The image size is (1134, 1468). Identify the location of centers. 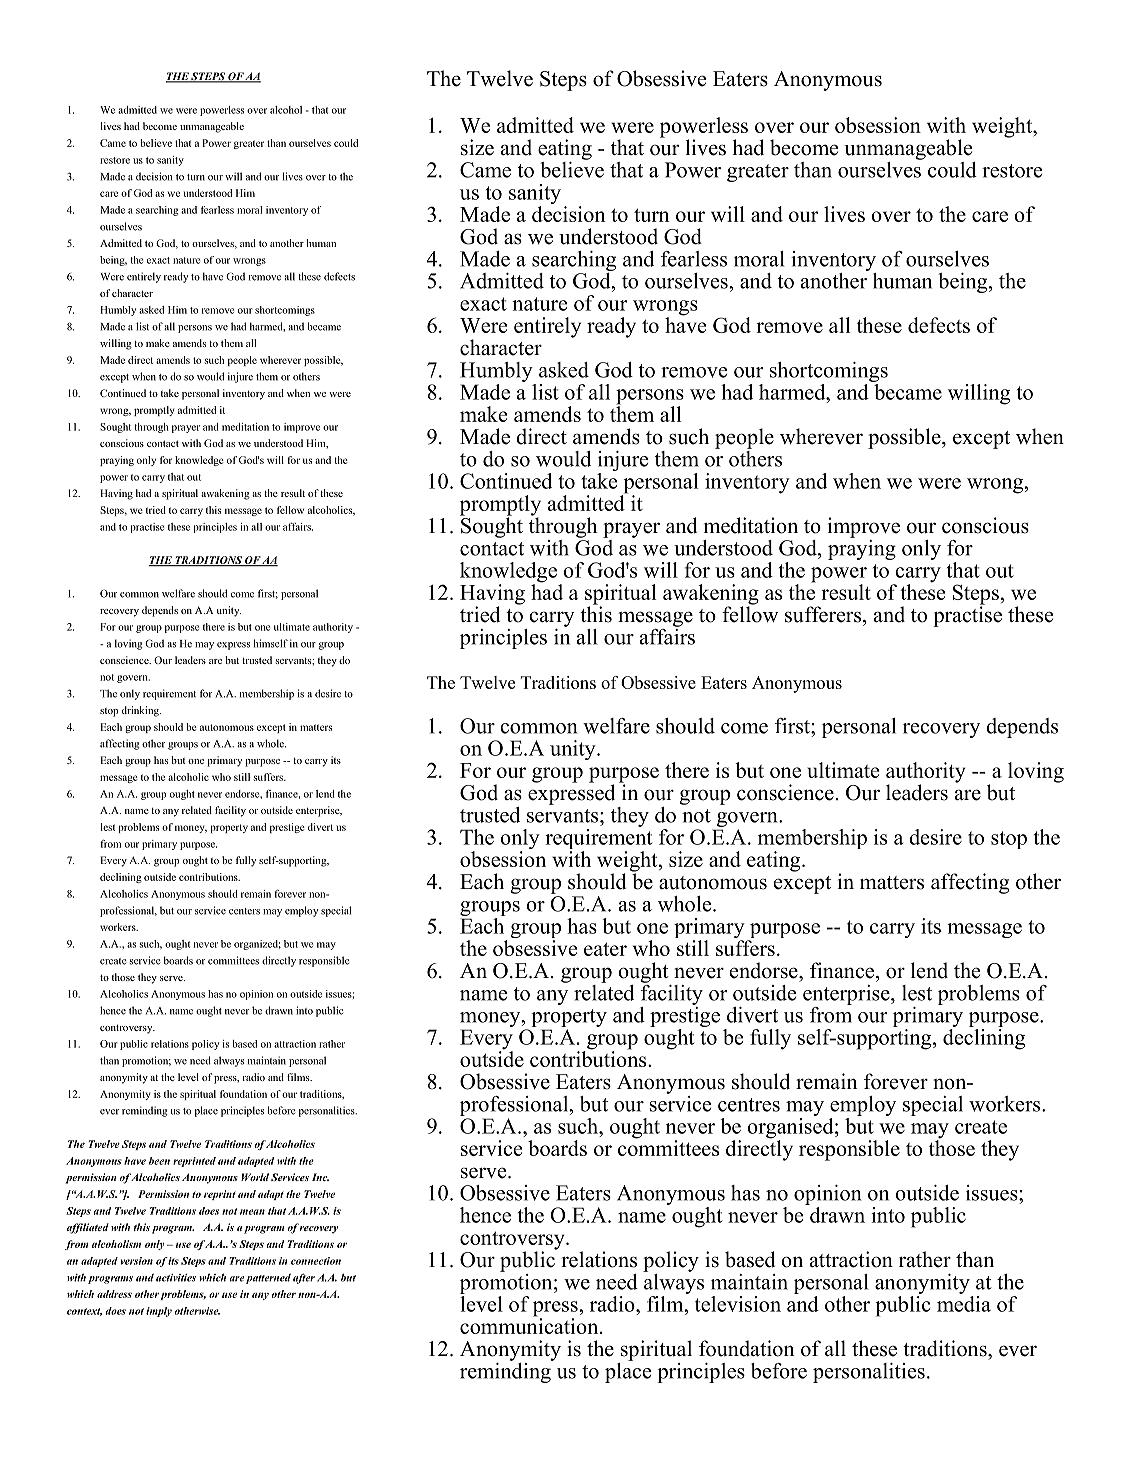
(244, 911).
